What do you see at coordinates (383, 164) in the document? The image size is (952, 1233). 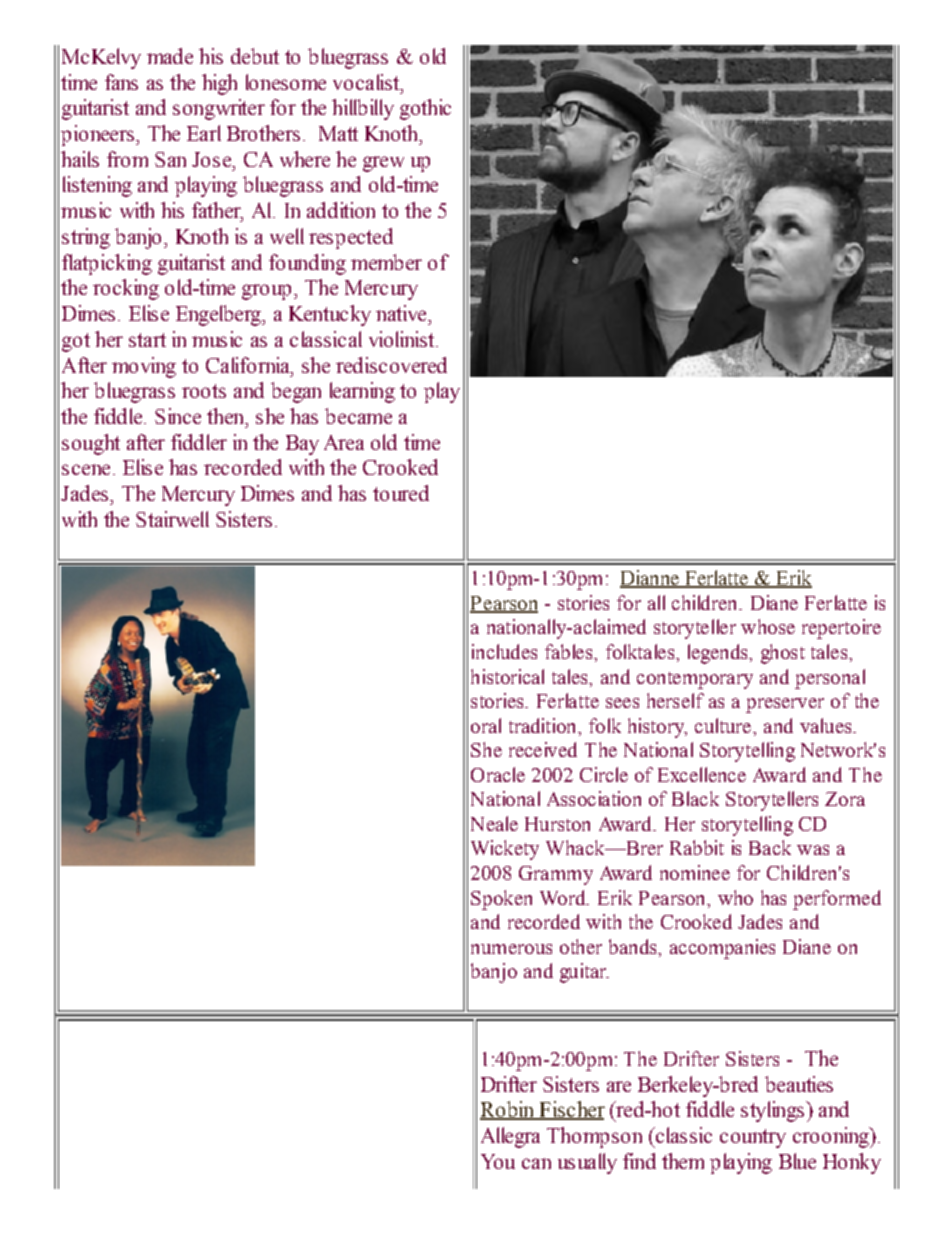 I see `grew` at bounding box center [383, 164].
